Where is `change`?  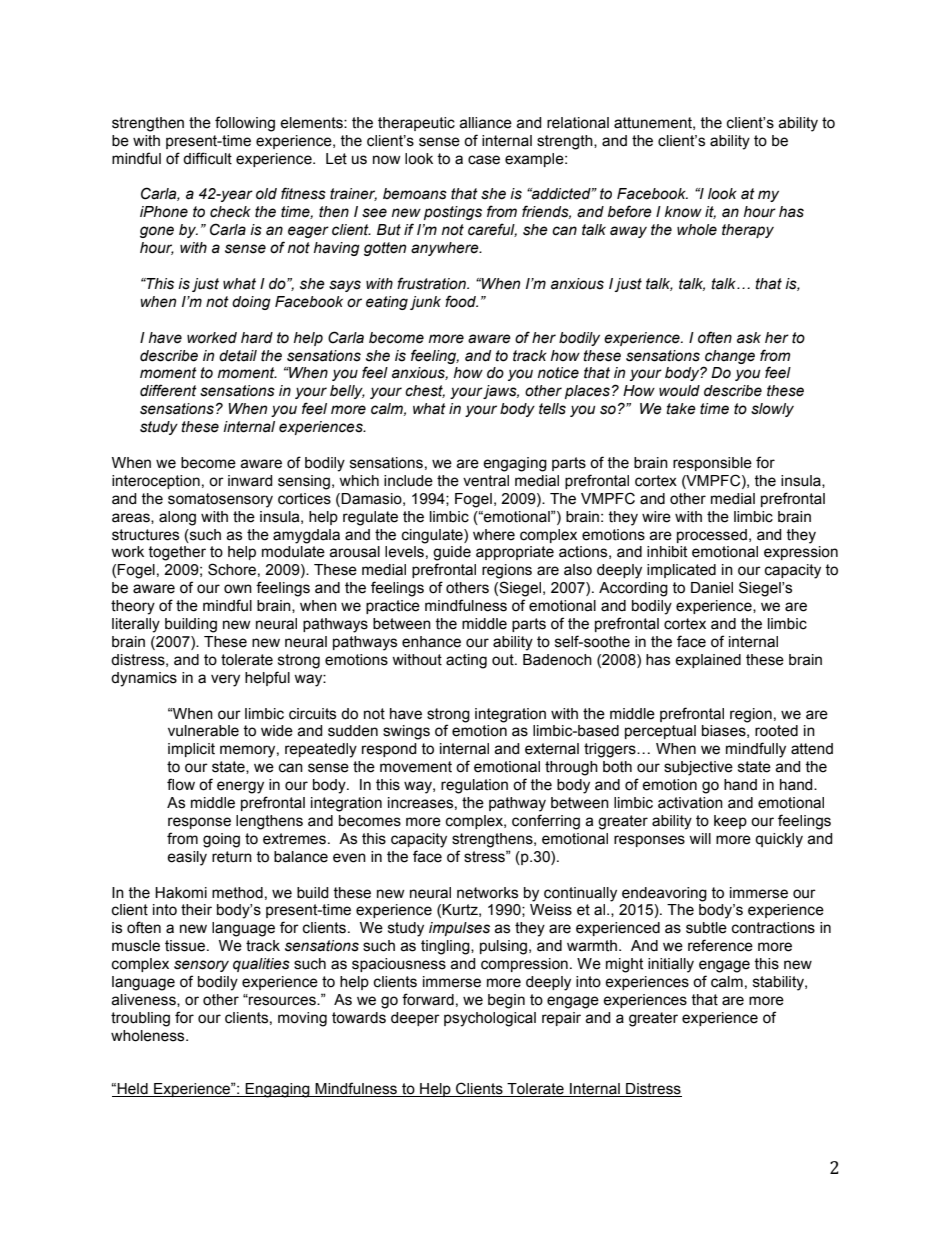 change is located at coordinates (730, 357).
